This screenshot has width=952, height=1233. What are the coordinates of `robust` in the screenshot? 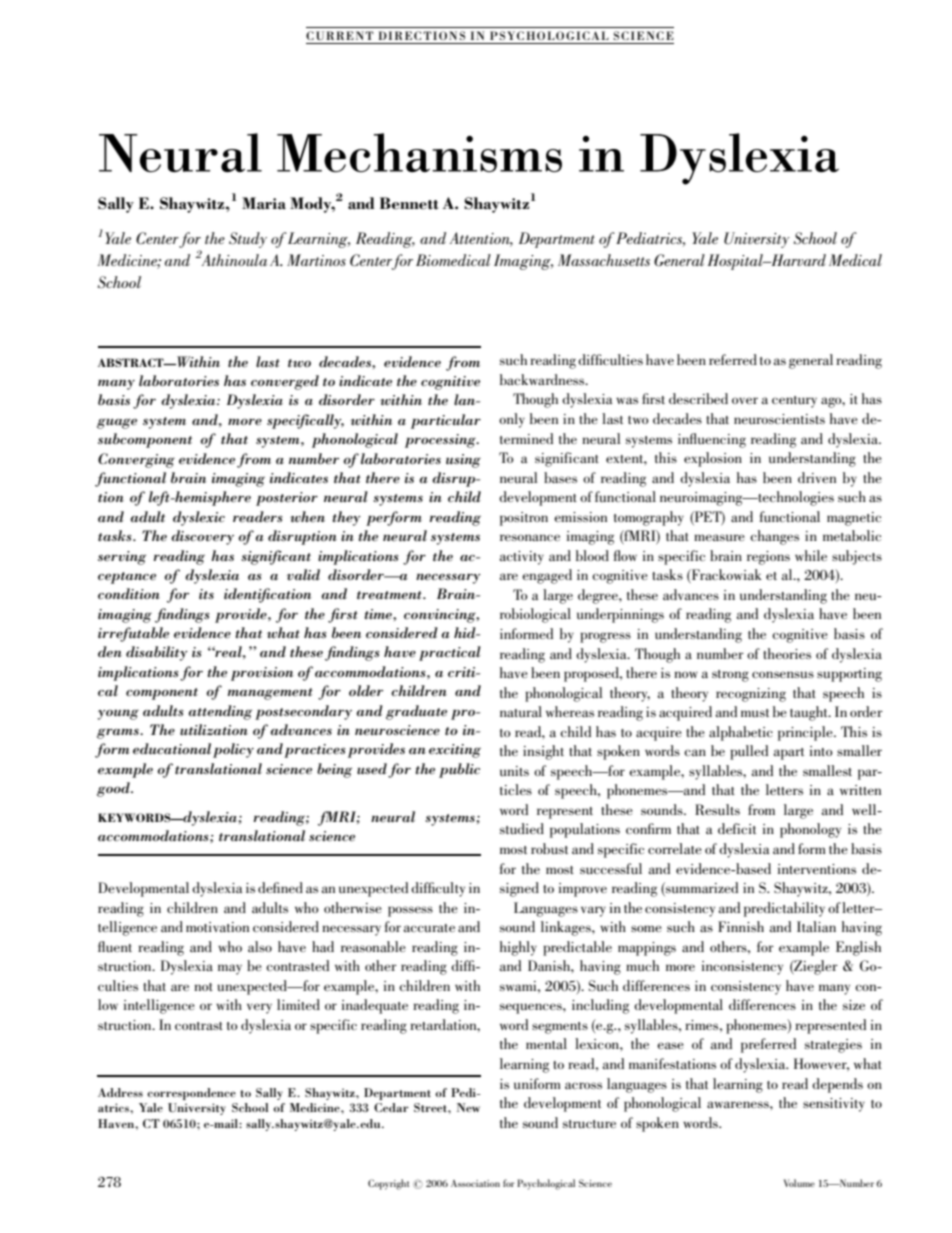 It's located at (549, 848).
